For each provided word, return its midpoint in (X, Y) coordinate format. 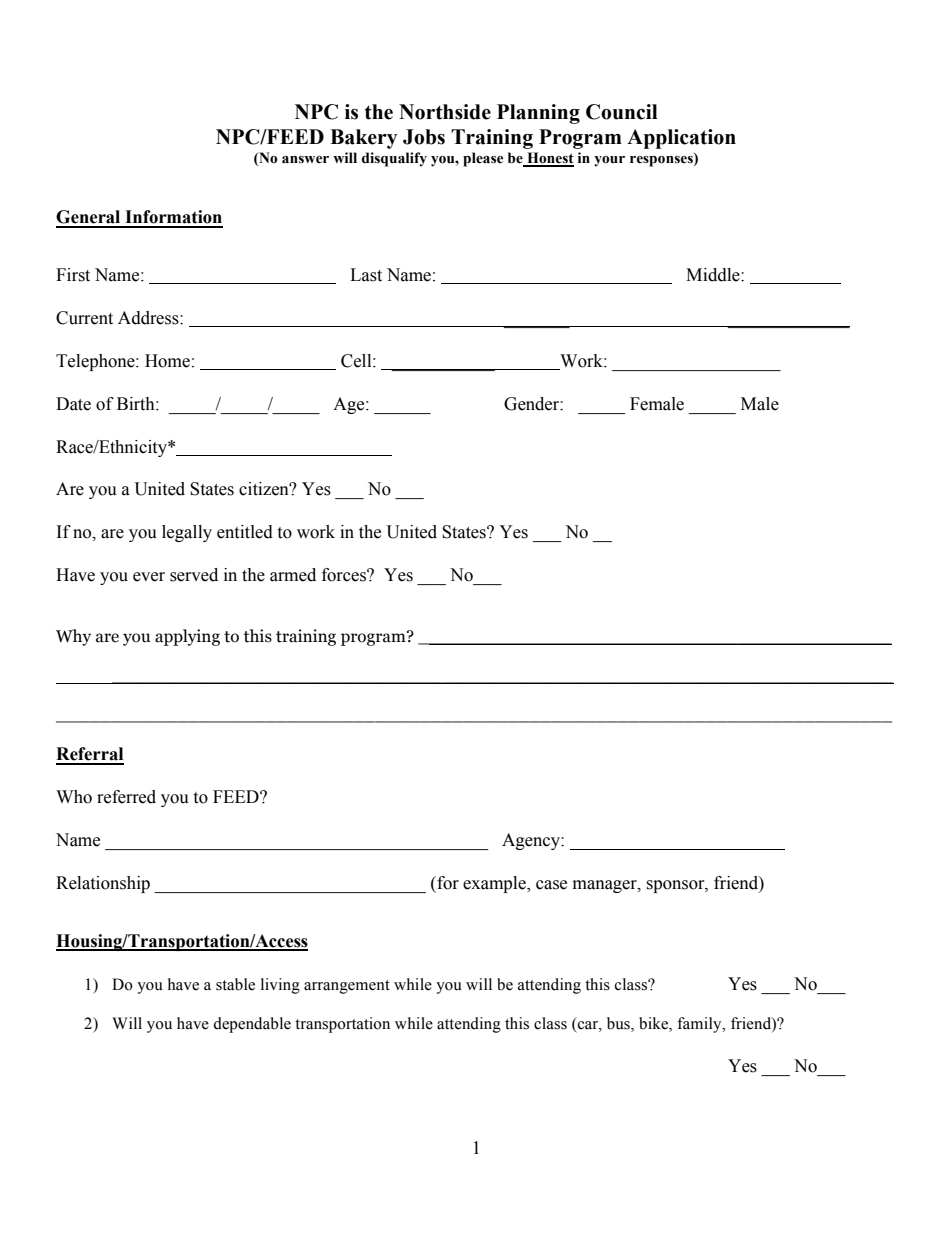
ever (149, 577)
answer (305, 160)
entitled (245, 532)
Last (366, 275)
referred (126, 797)
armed (293, 575)
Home (167, 361)
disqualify (394, 159)
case (551, 885)
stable (235, 984)
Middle (714, 275)
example (495, 884)
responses (662, 161)
